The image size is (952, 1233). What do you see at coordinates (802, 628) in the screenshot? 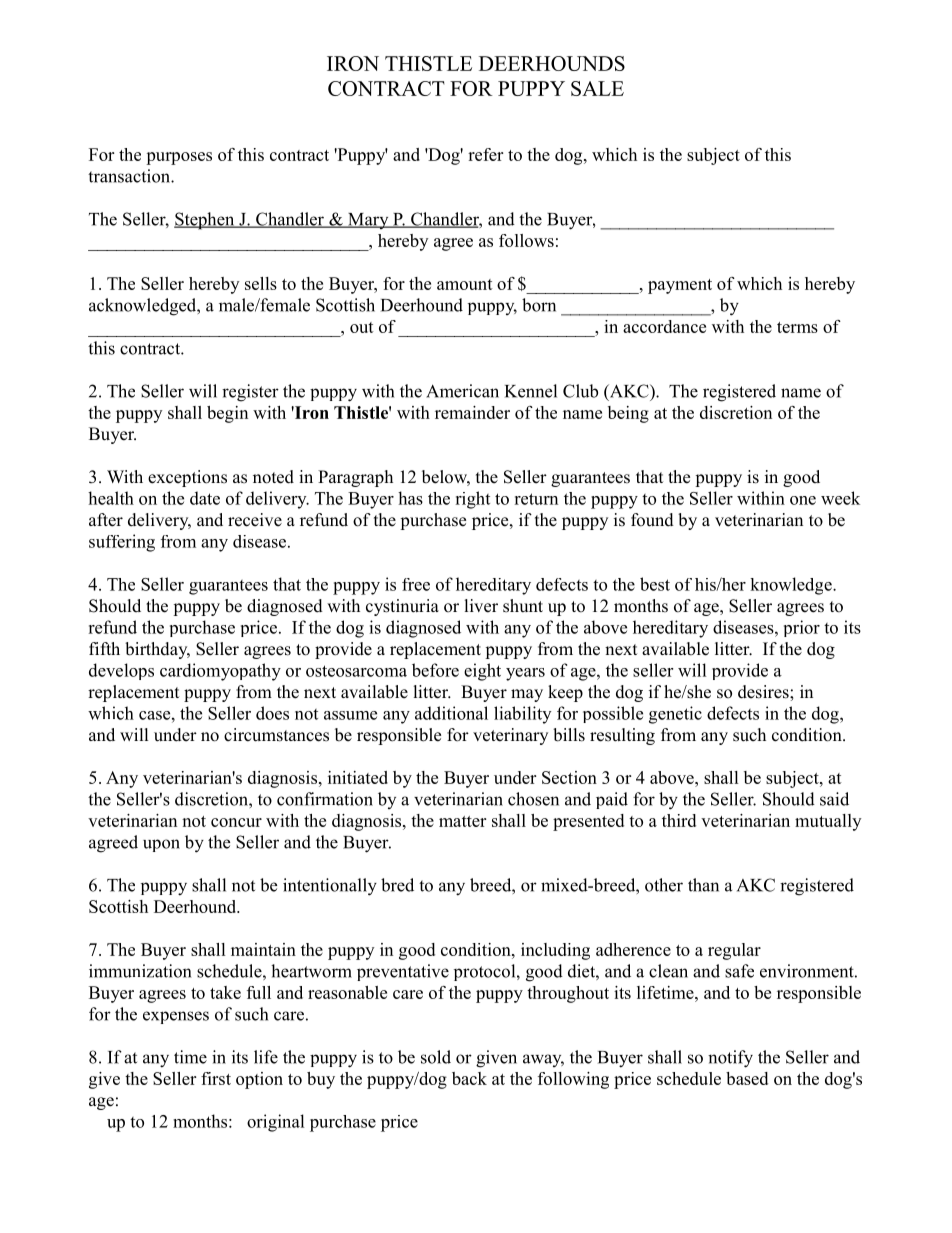
I see `prior` at bounding box center [802, 628].
